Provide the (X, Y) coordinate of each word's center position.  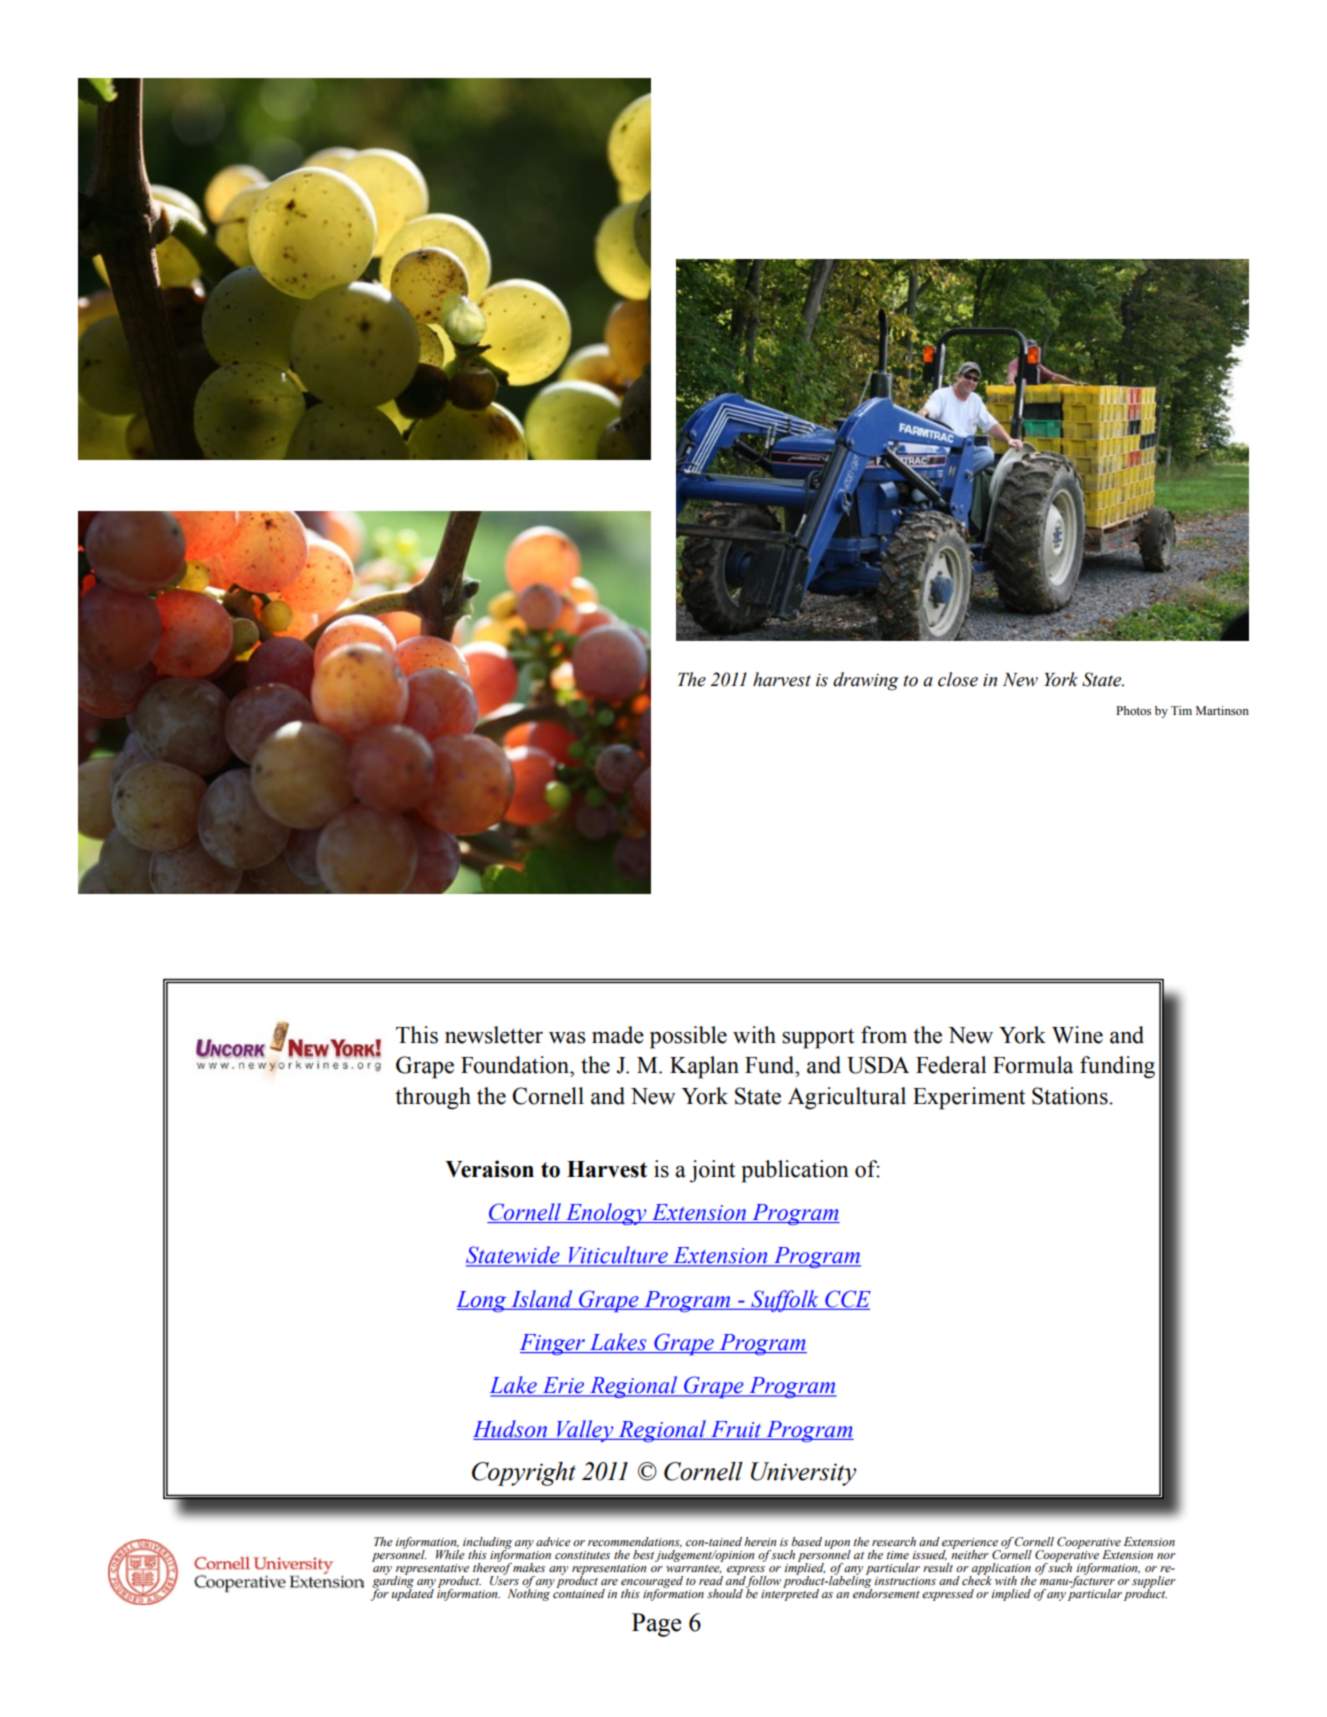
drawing (866, 681)
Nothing (529, 1594)
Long (482, 1301)
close (958, 679)
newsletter (494, 1035)
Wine (1077, 1035)
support (818, 1038)
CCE (847, 1299)
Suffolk (785, 1301)
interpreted (790, 1594)
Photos (1133, 710)
